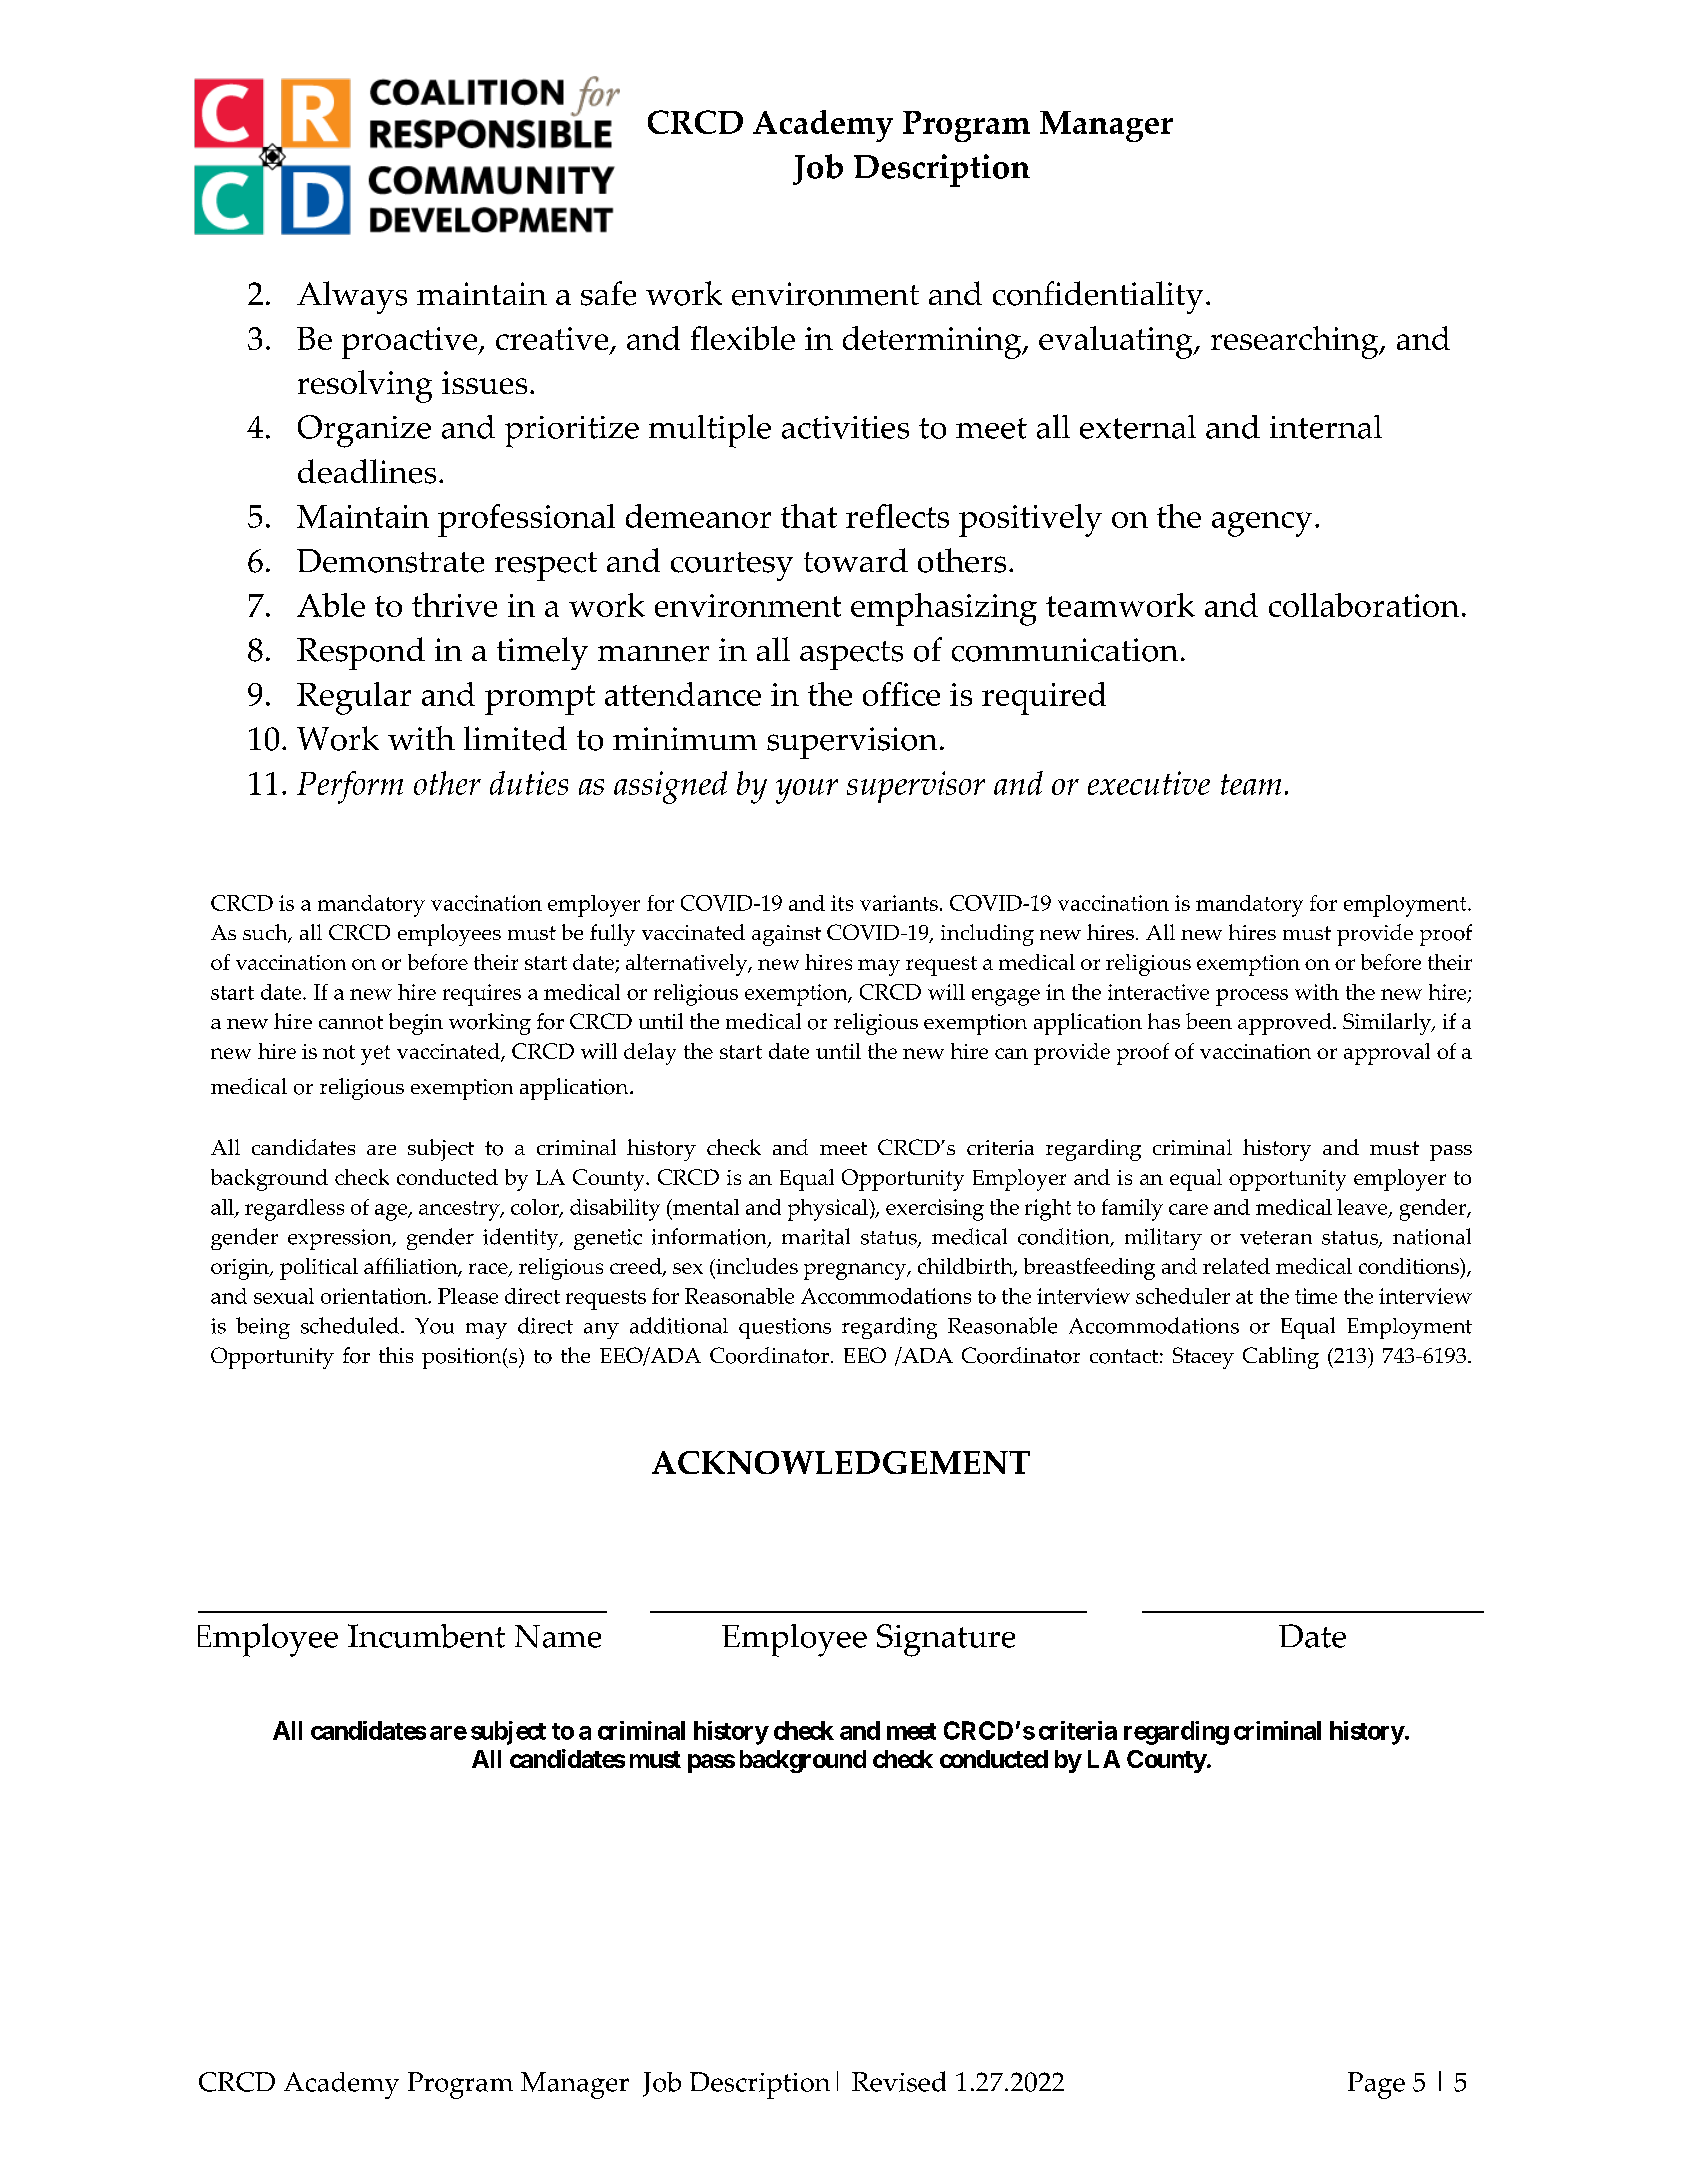 This document has width=1682, height=2177. What do you see at coordinates (829, 1210) in the document?
I see `physical` at bounding box center [829, 1210].
